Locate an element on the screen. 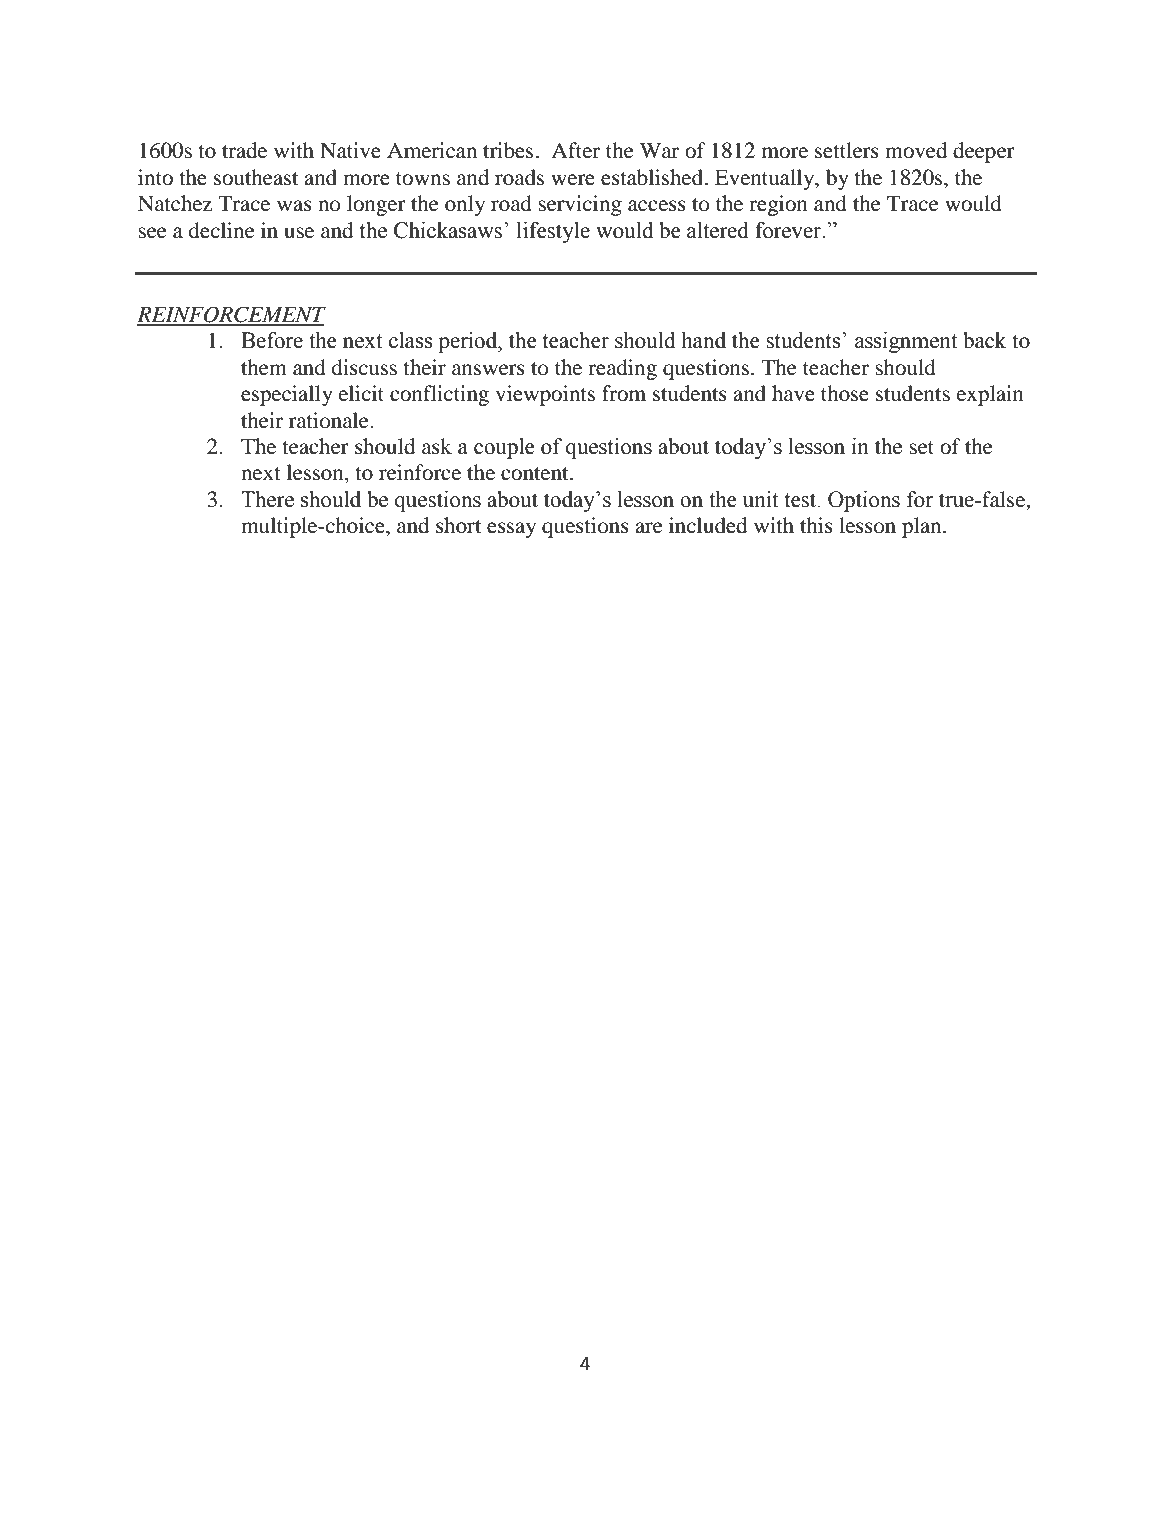  Before is located at coordinates (272, 340).
